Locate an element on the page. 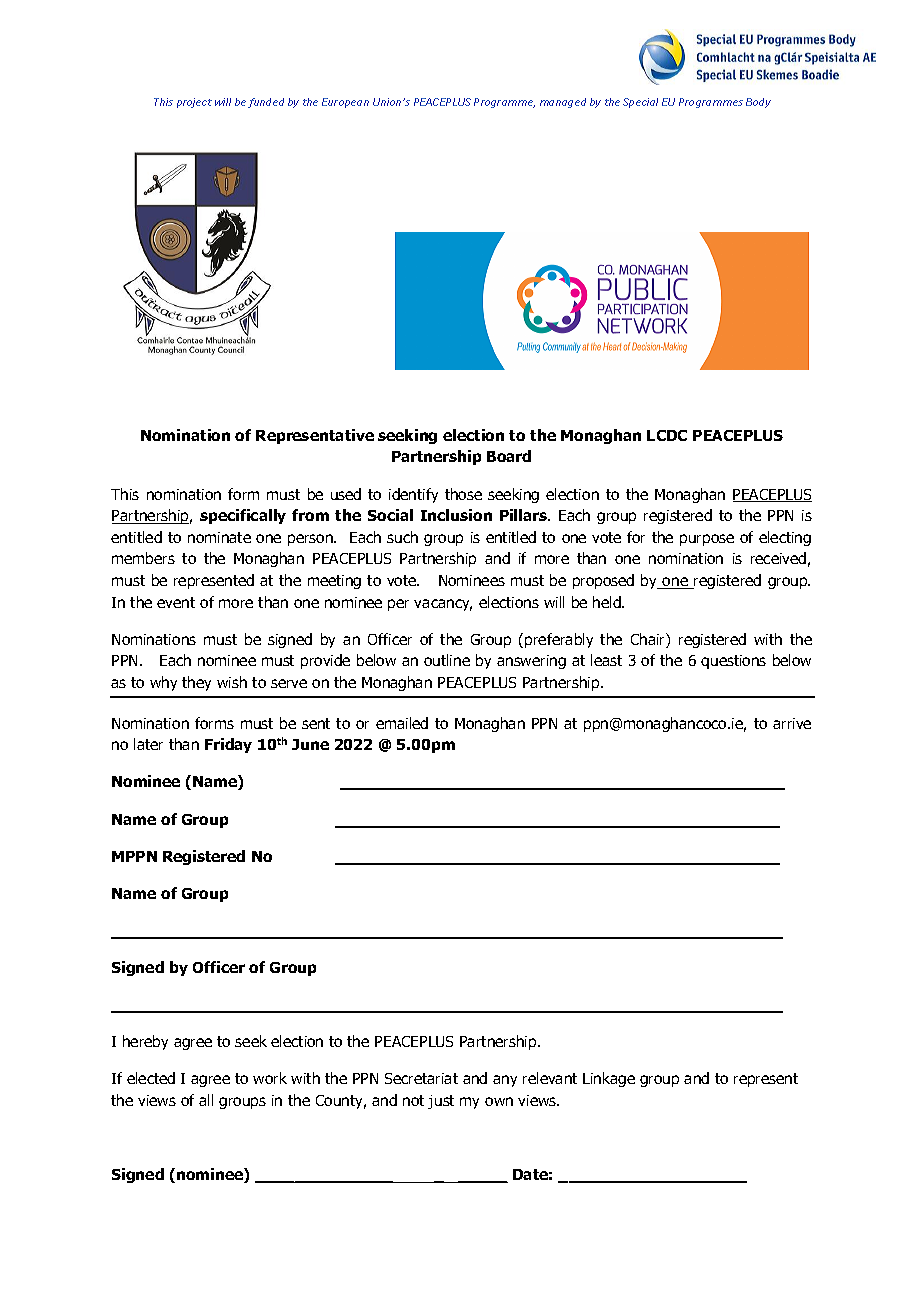 The height and width of the document is (1308, 924). event is located at coordinates (176, 602).
